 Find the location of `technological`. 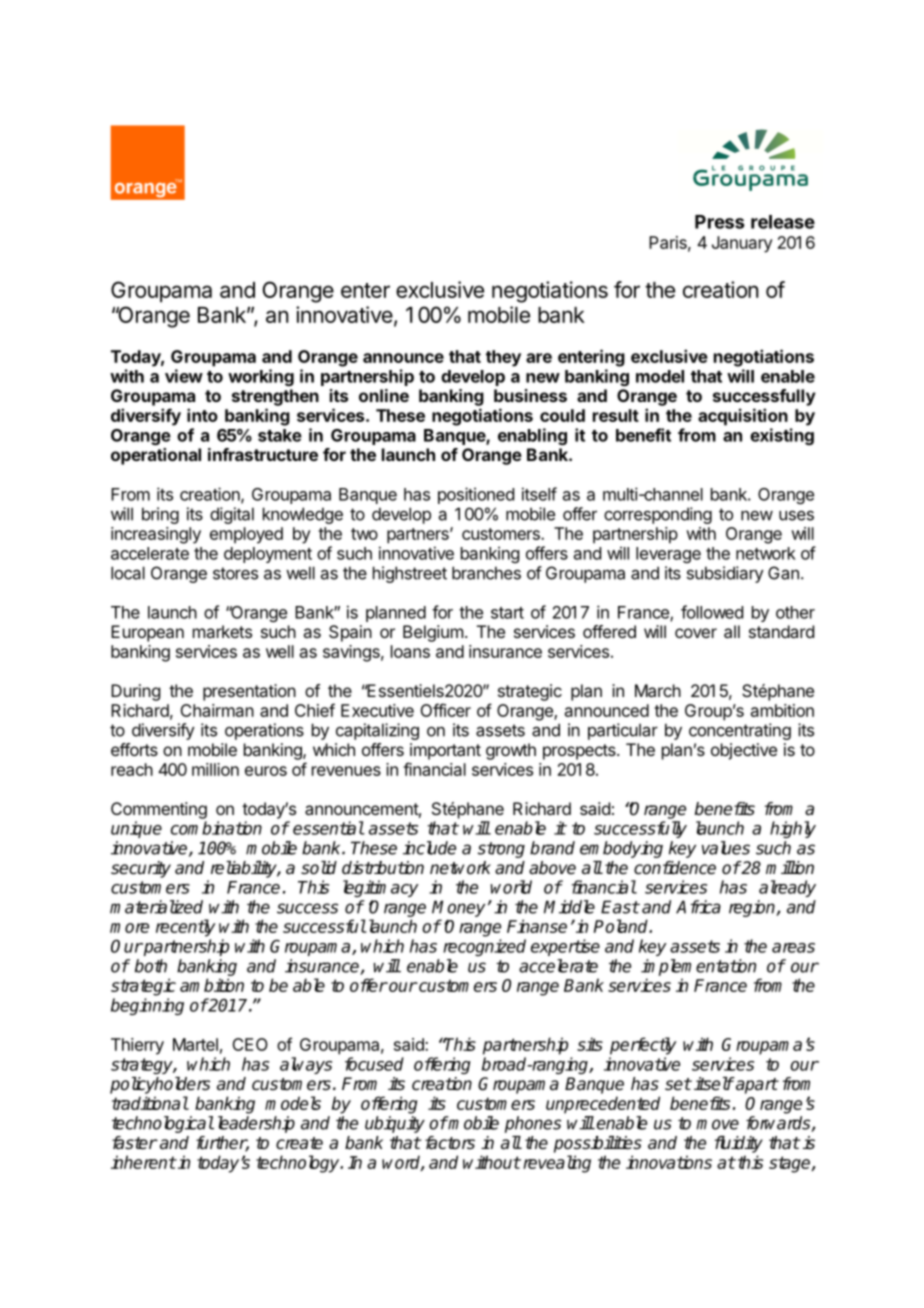

technological is located at coordinates (163, 1124).
